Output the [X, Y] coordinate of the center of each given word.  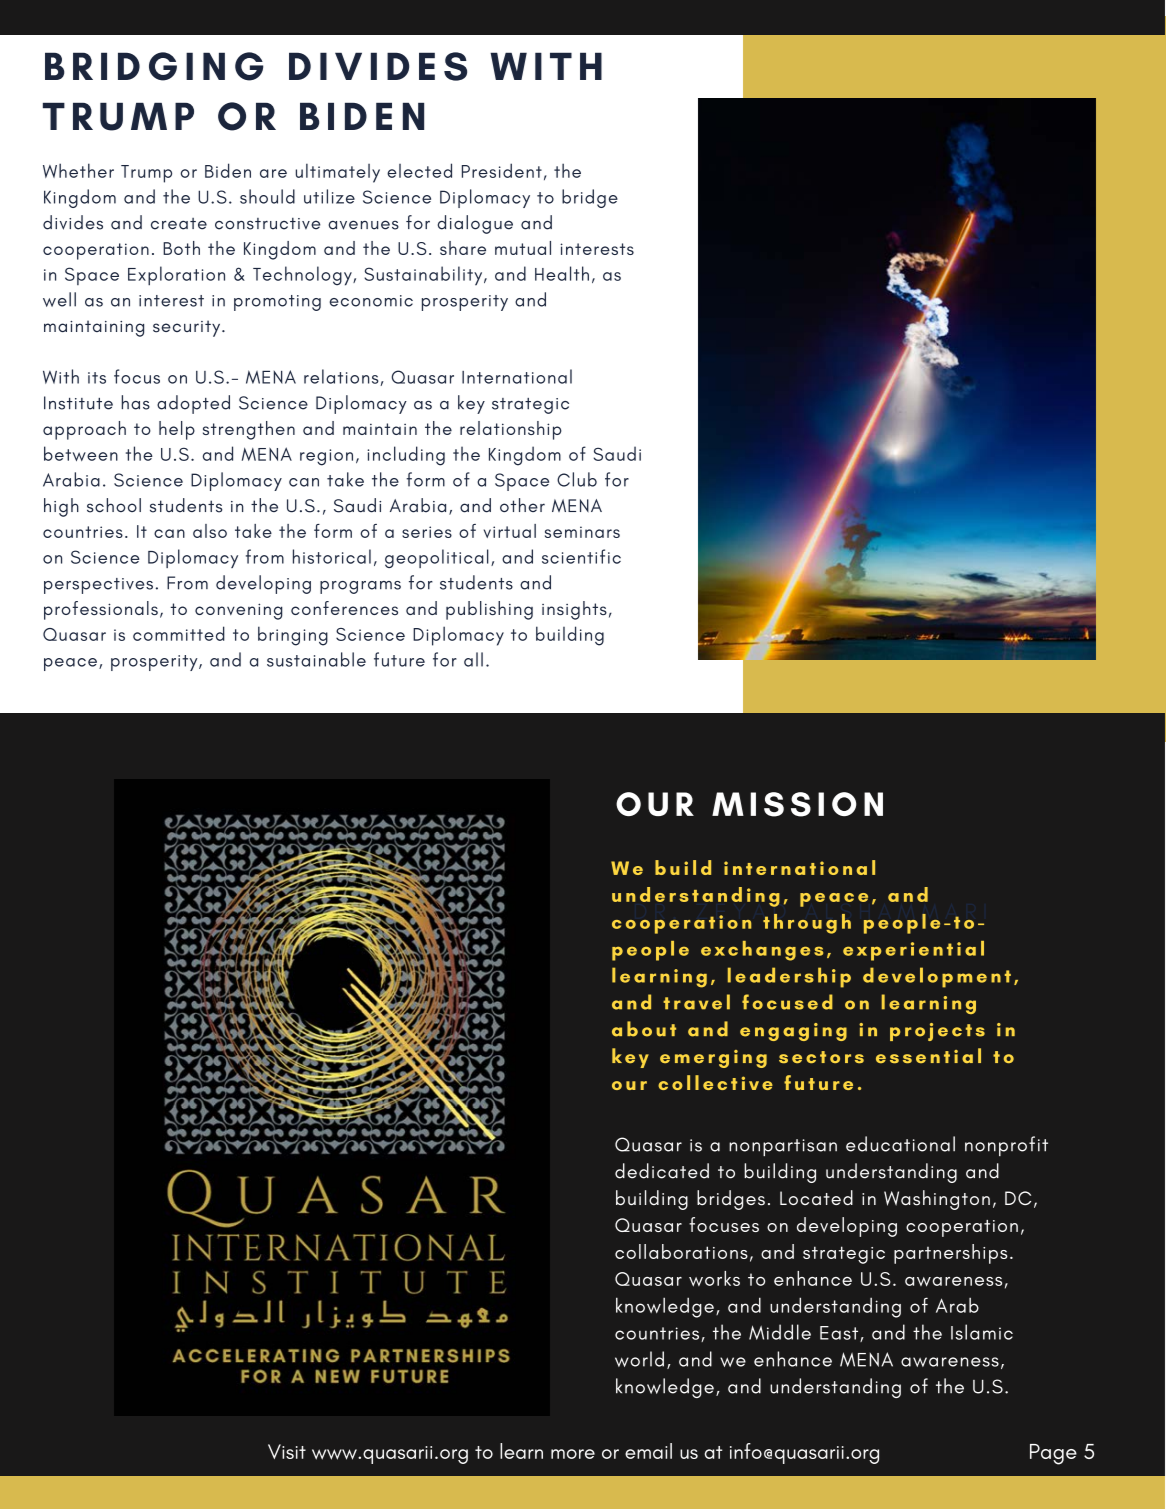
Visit [287, 1451]
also [210, 531]
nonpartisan [783, 1147]
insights [574, 610]
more [573, 1454]
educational [900, 1144]
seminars [582, 532]
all [473, 659]
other [522, 505]
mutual [523, 248]
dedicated [662, 1171]
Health [562, 273]
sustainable [316, 659]
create [179, 224]
